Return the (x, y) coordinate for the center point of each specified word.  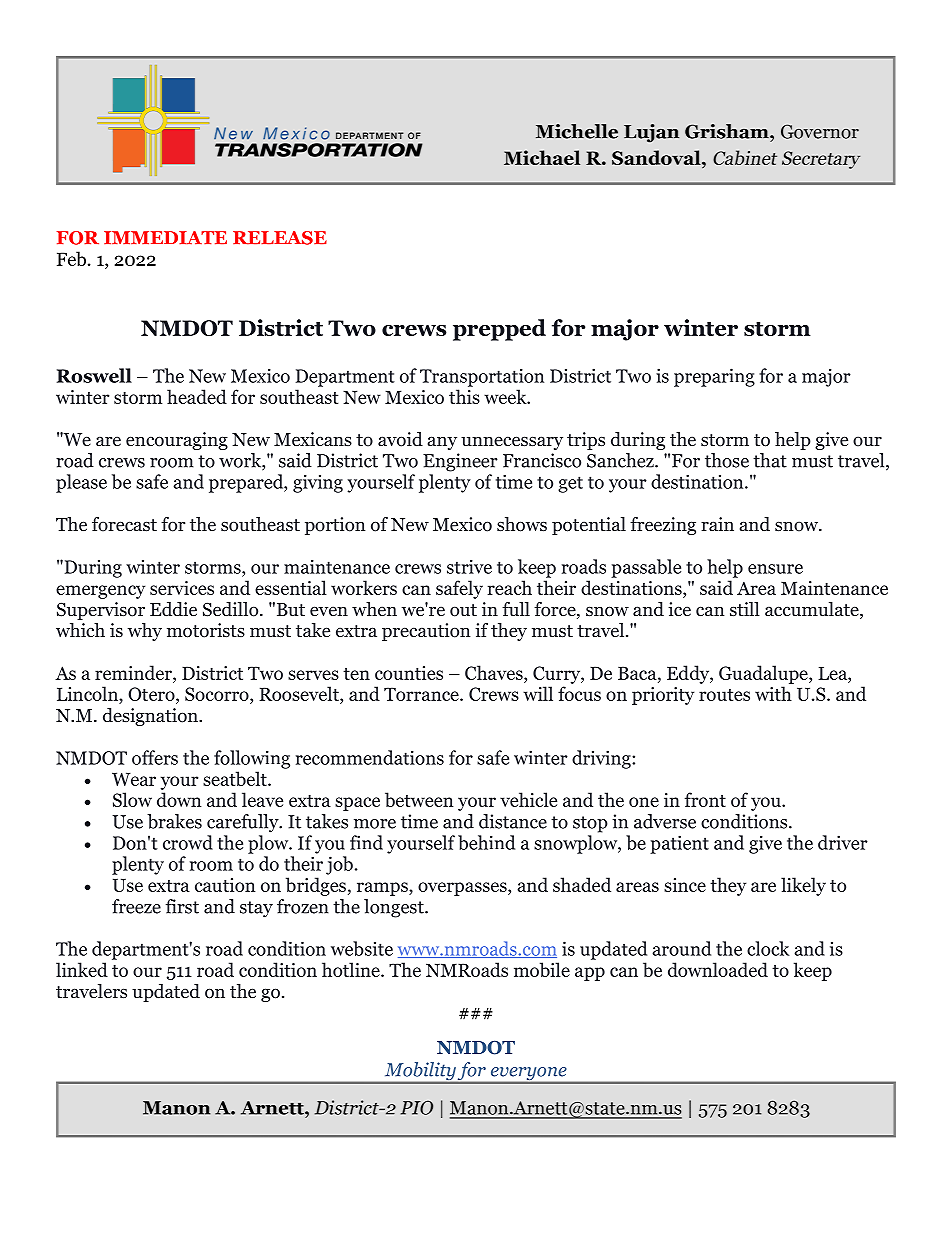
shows (522, 524)
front (705, 799)
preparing (714, 377)
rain (717, 524)
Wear (134, 779)
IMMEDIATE (165, 237)
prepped (499, 330)
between (419, 799)
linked (82, 969)
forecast (124, 524)
